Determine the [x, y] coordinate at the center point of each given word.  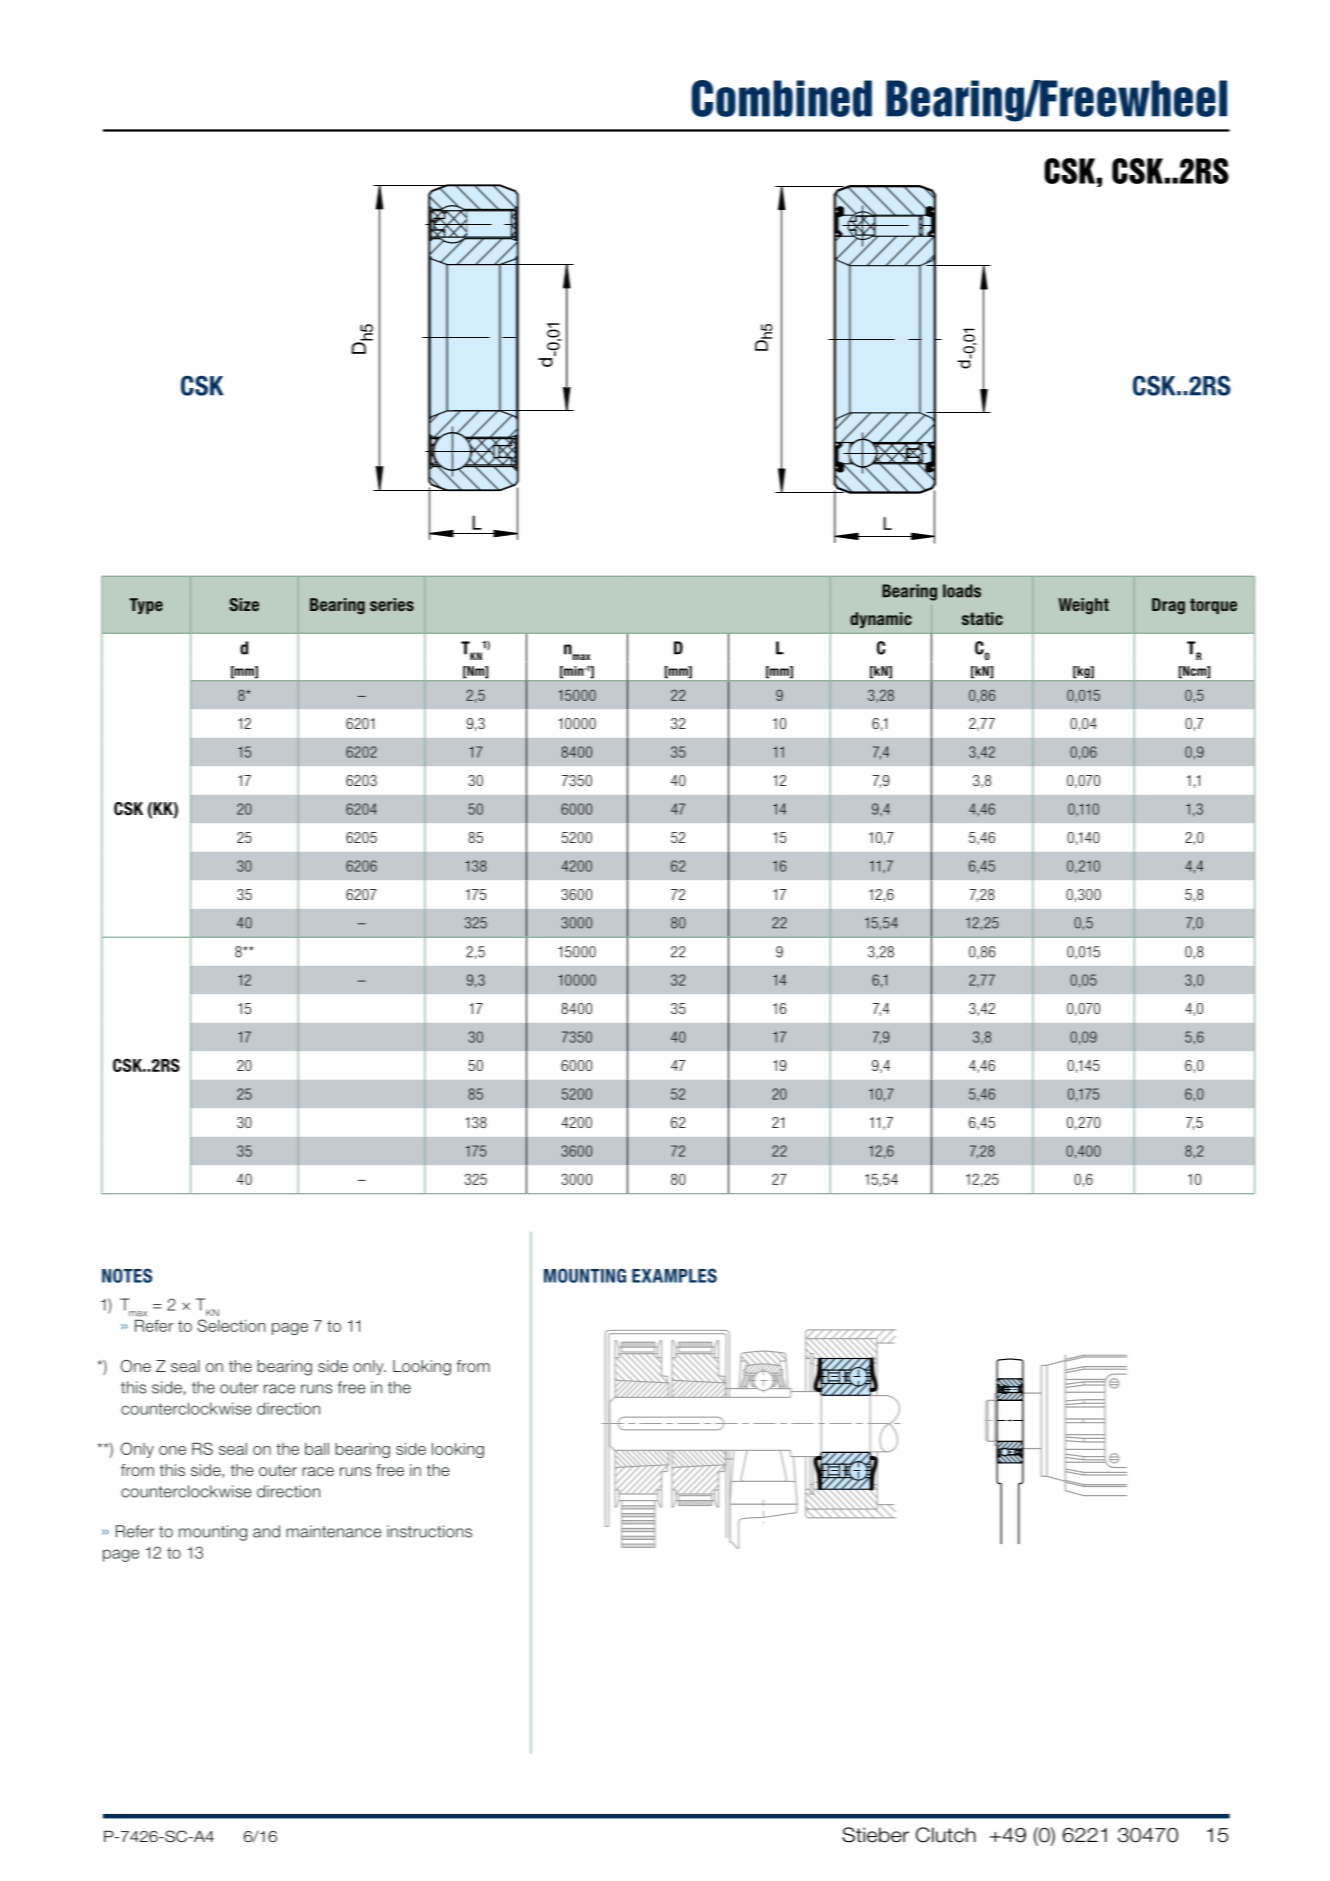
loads [962, 591]
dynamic [881, 620]
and [266, 1531]
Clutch [946, 1835]
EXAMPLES [674, 1275]
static [982, 618]
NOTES [127, 1275]
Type [146, 606]
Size [244, 604]
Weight [1084, 606]
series [392, 604]
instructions [429, 1531]
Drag [1168, 606]
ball [317, 1449]
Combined [782, 98]
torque [1213, 606]
